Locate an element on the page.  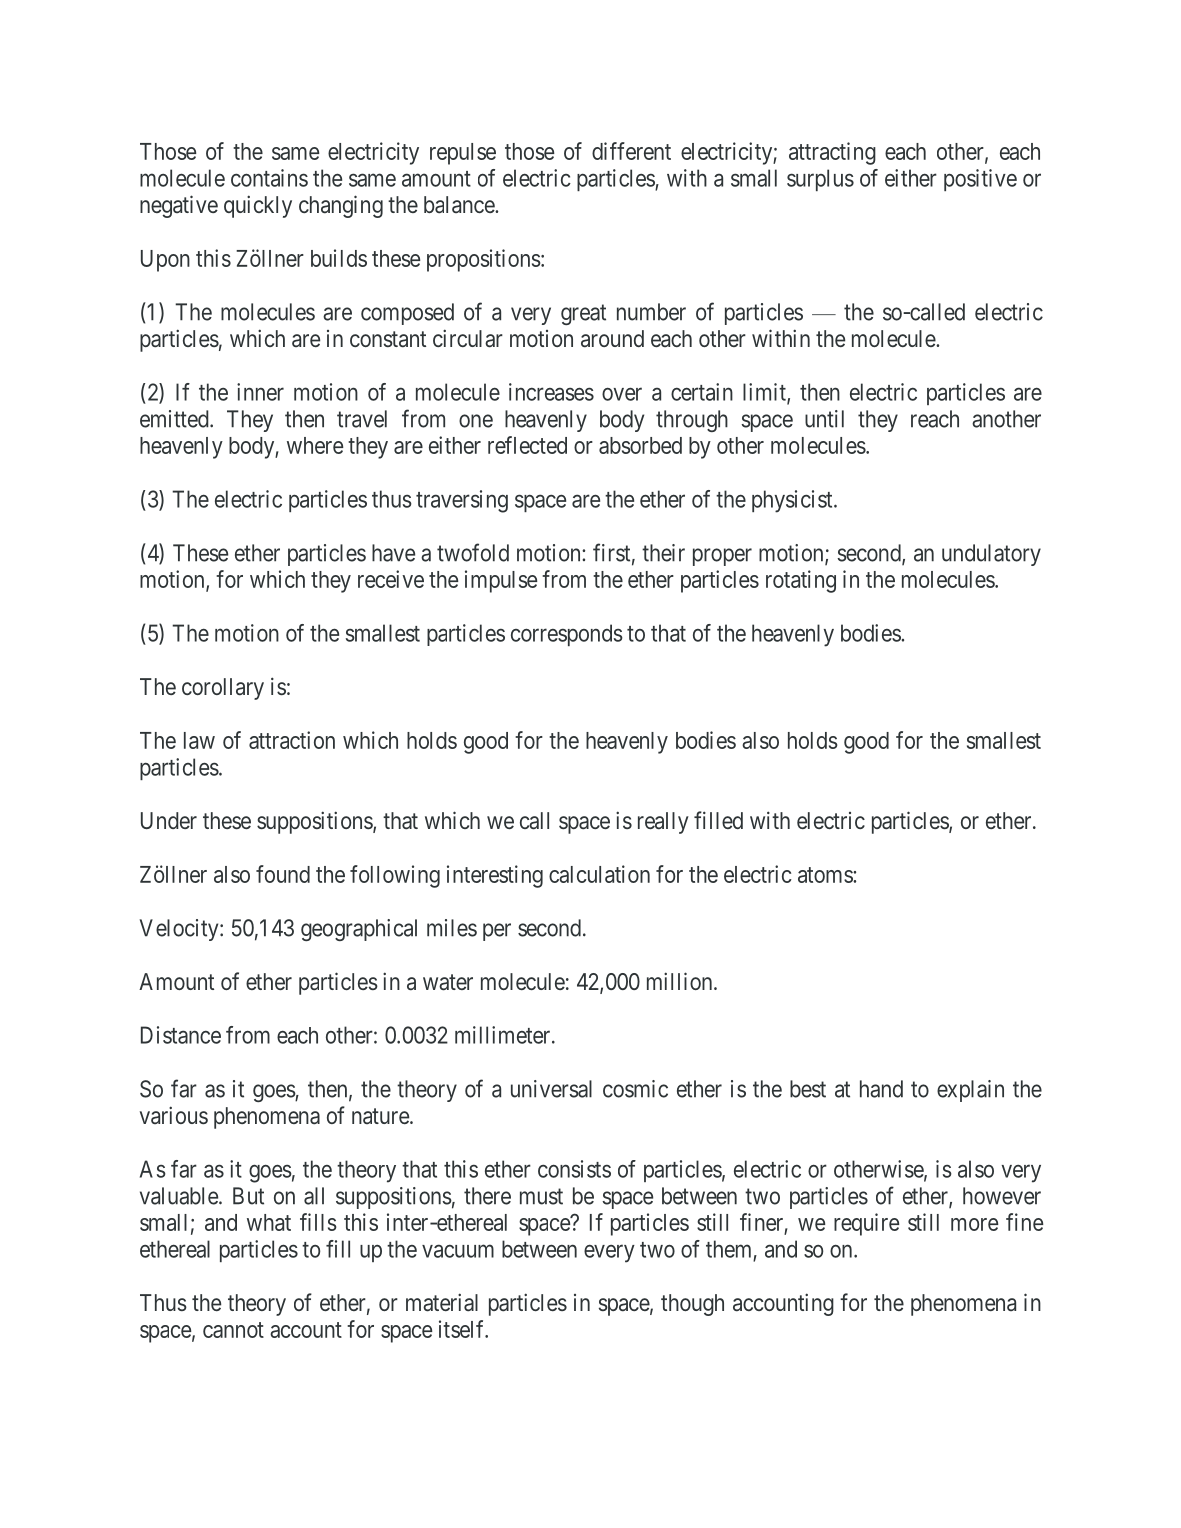
cannot is located at coordinates (233, 1330).
